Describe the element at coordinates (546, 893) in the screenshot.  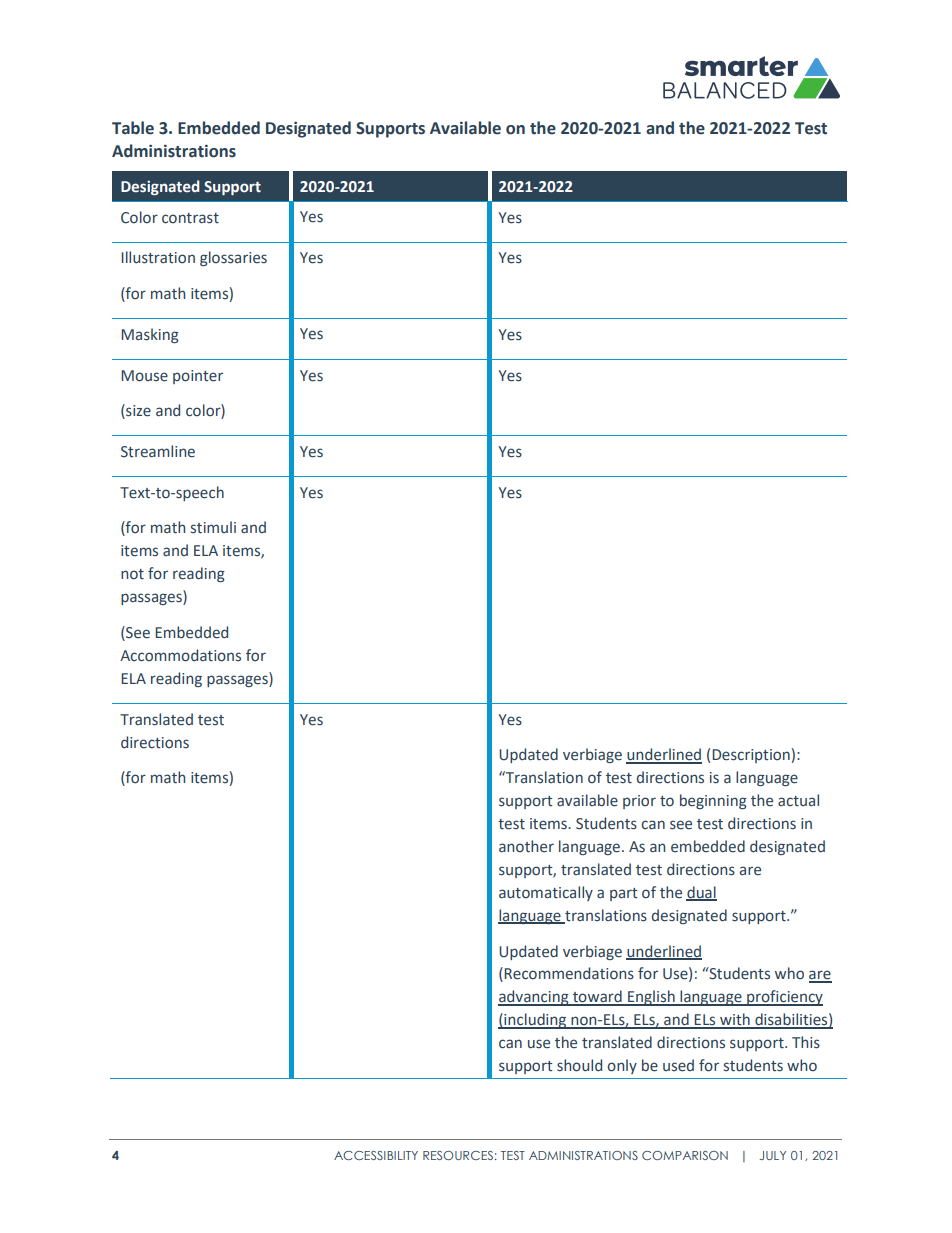
I see `automatically` at that location.
